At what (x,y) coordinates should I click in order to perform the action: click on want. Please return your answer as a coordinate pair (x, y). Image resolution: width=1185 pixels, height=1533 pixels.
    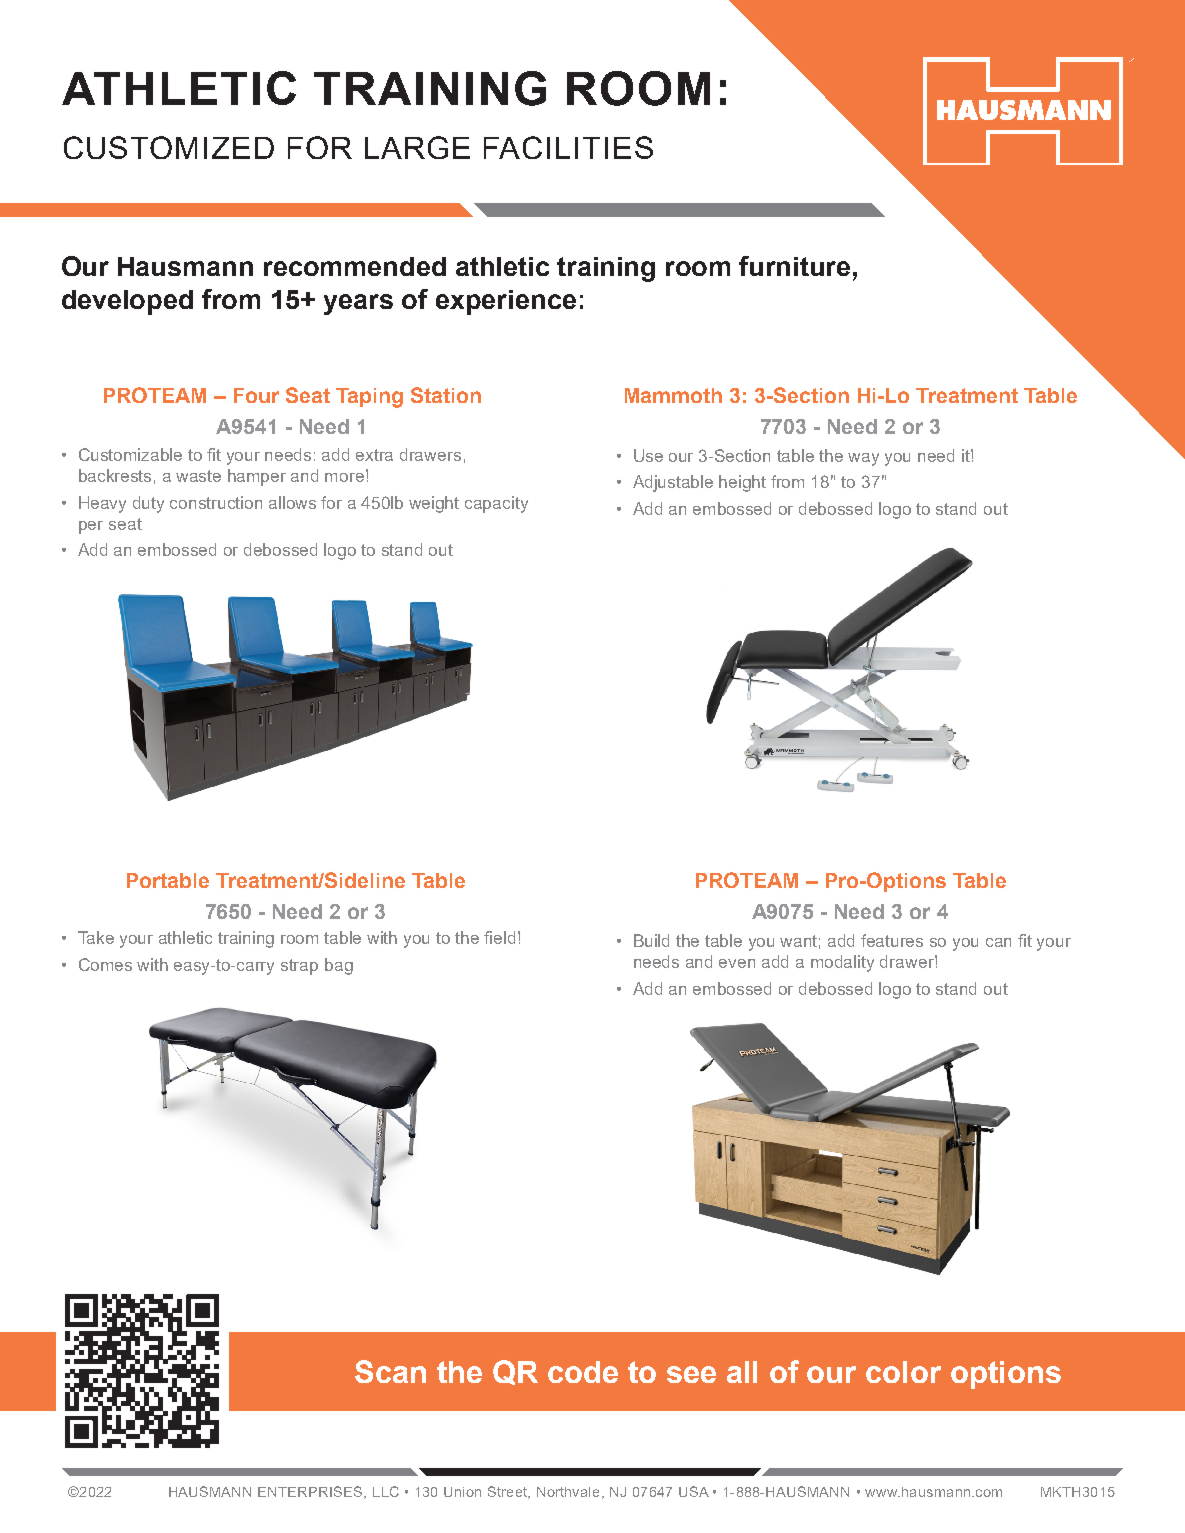
    Looking at the image, I should click on (800, 942).
